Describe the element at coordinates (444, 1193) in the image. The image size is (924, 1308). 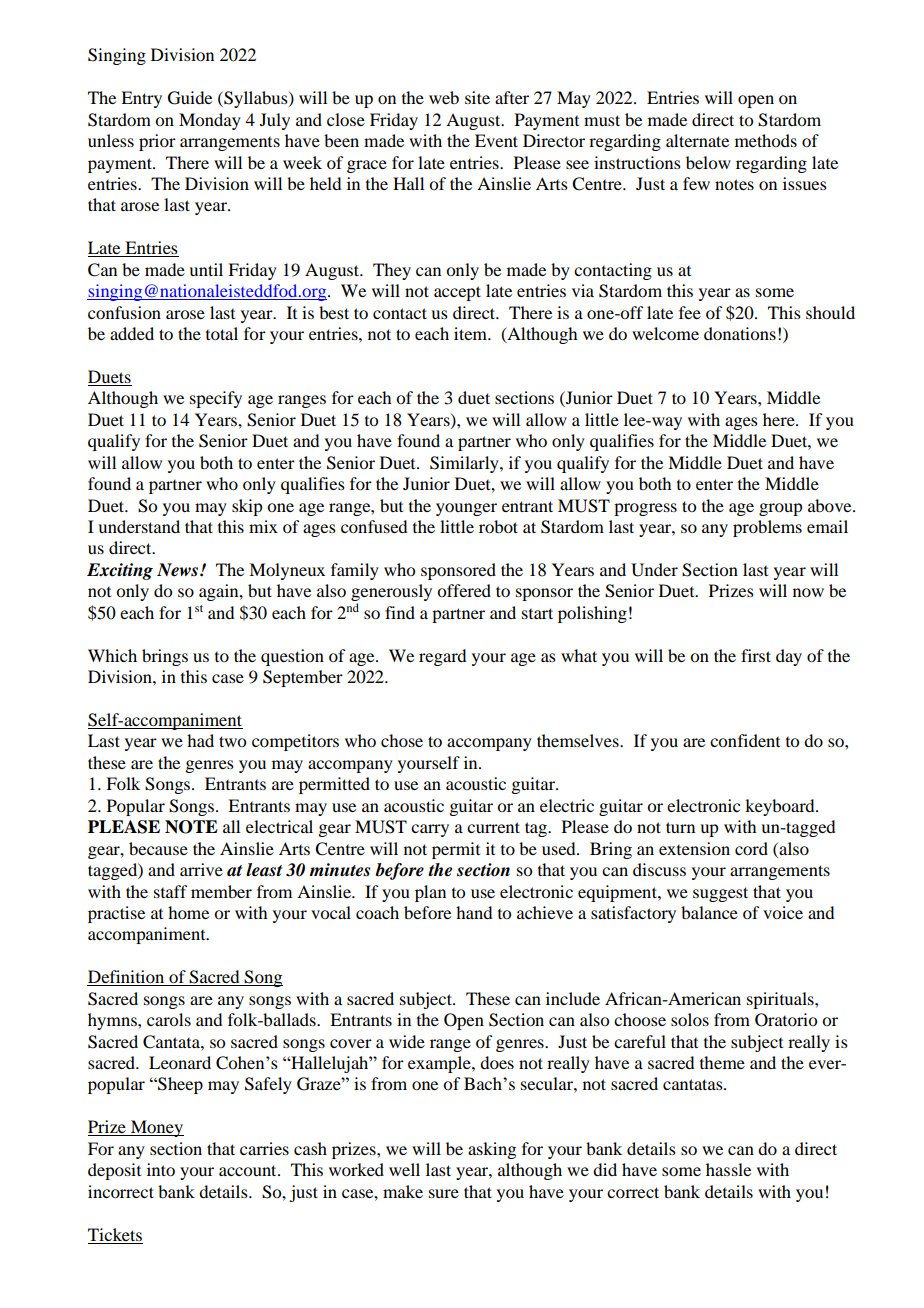
I see `sure` at that location.
